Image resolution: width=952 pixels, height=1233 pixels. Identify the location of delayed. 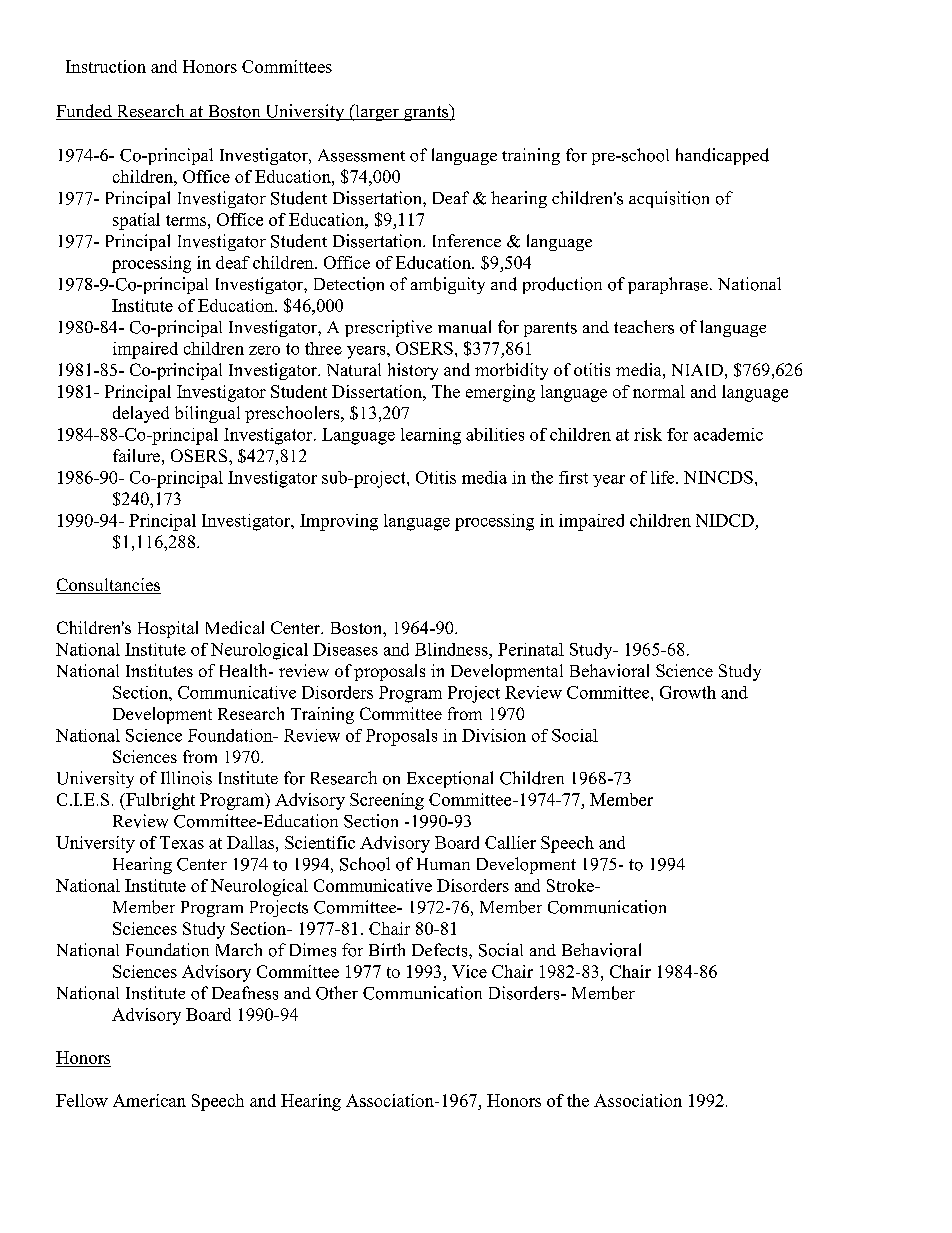
(141, 414).
